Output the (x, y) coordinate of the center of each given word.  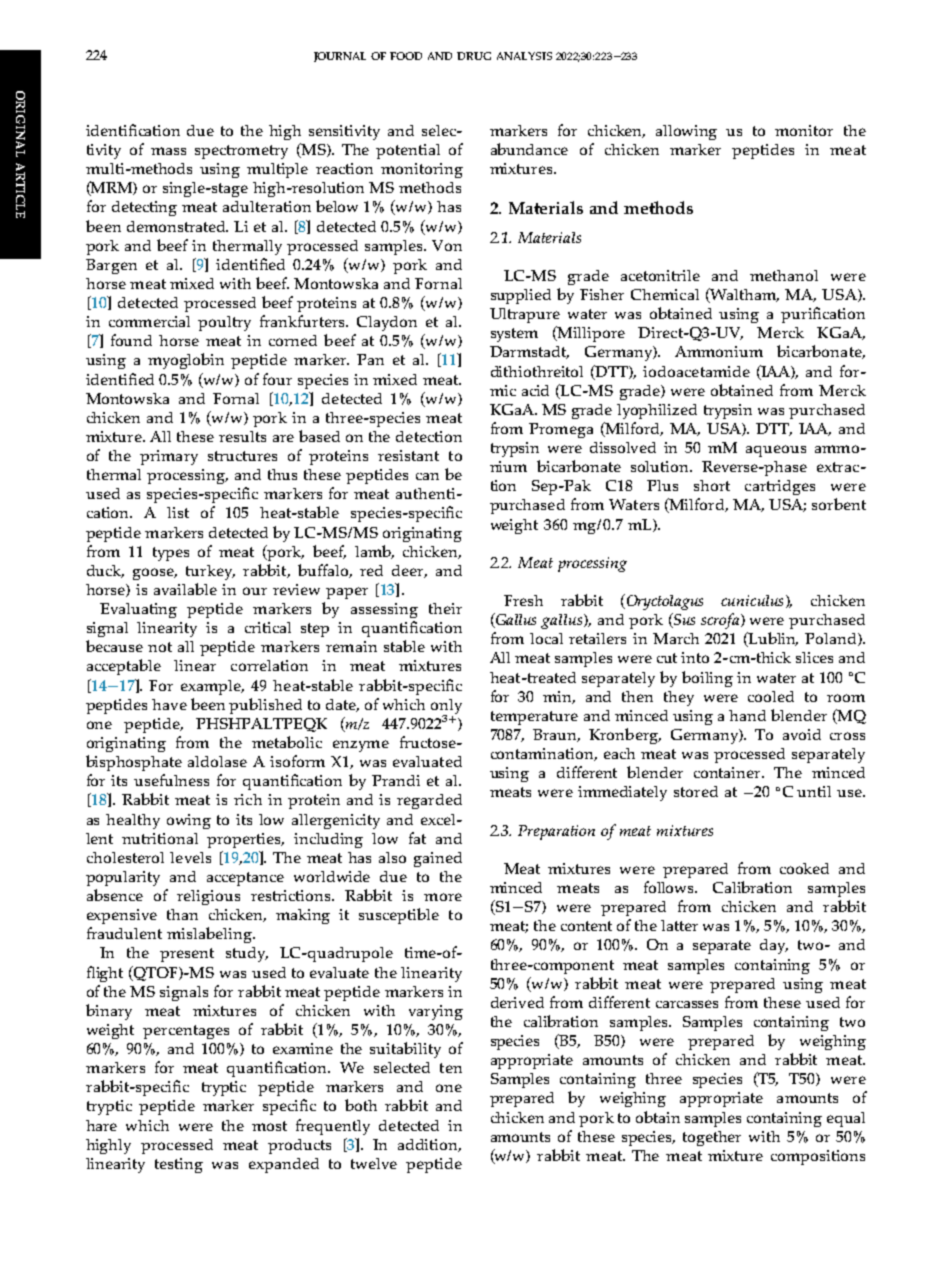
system (514, 335)
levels (190, 857)
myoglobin (186, 361)
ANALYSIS (524, 56)
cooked (804, 868)
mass (168, 151)
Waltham (743, 295)
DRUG (474, 56)
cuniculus (752, 600)
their (445, 608)
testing (179, 1165)
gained (438, 859)
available (185, 589)
